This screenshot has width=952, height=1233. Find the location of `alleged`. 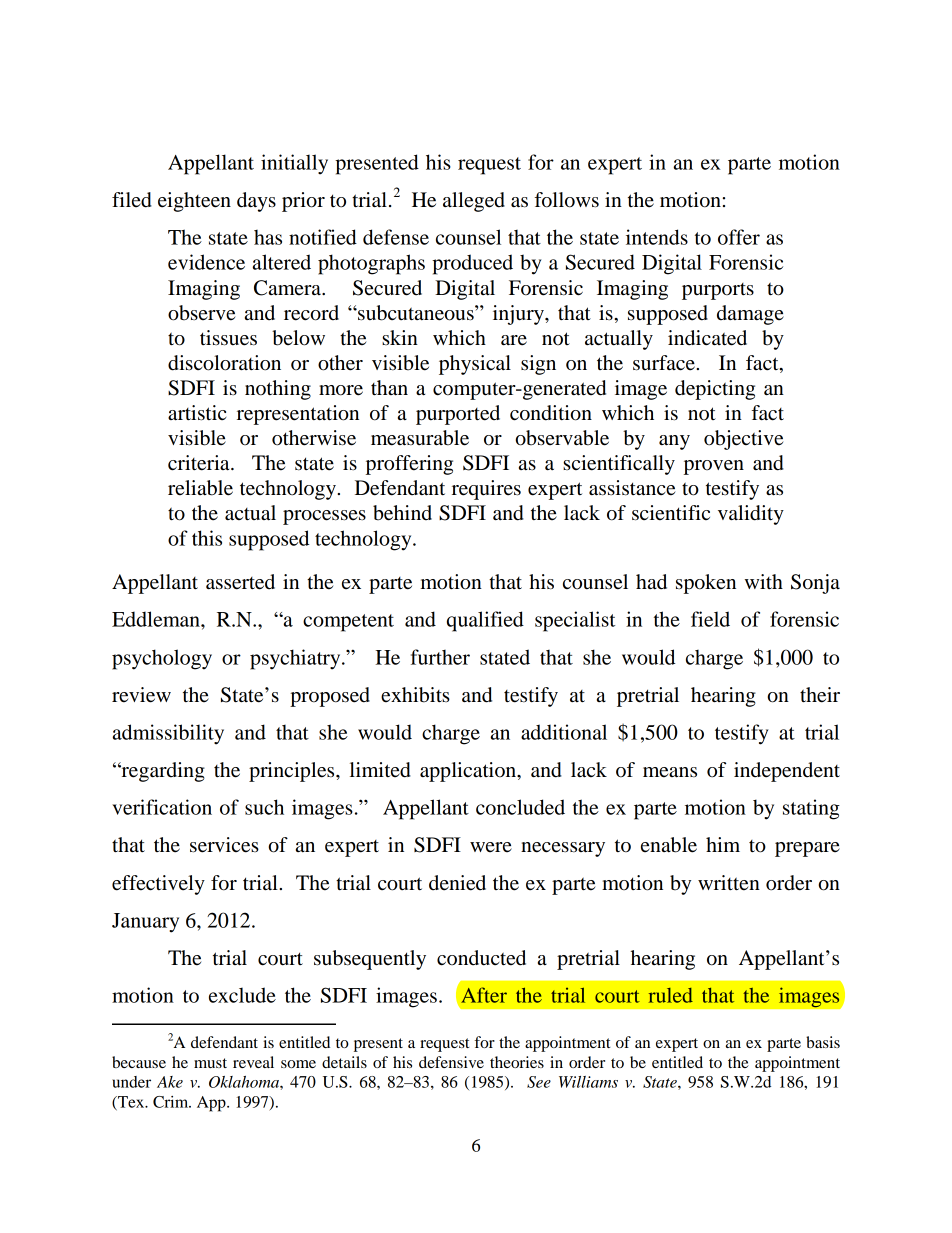

alleged is located at coordinates (474, 202).
